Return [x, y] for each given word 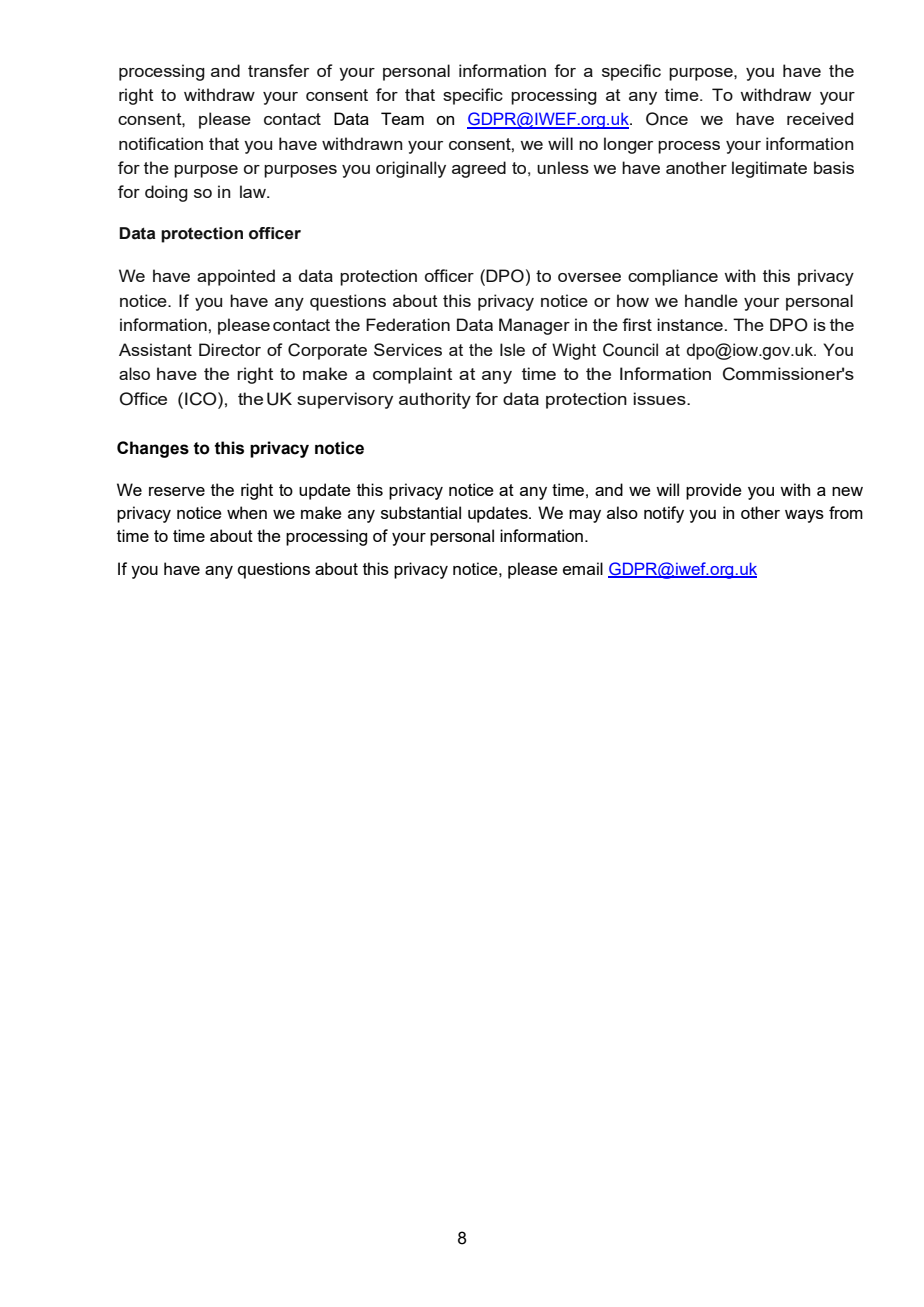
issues [660, 398]
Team [402, 118]
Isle [512, 349]
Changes [153, 449]
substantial [421, 512]
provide [714, 491]
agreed [479, 169]
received [820, 118]
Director [230, 349]
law [254, 191]
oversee [589, 277]
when [247, 512]
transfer [278, 70]
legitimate [769, 169]
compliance [673, 277]
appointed [236, 277]
